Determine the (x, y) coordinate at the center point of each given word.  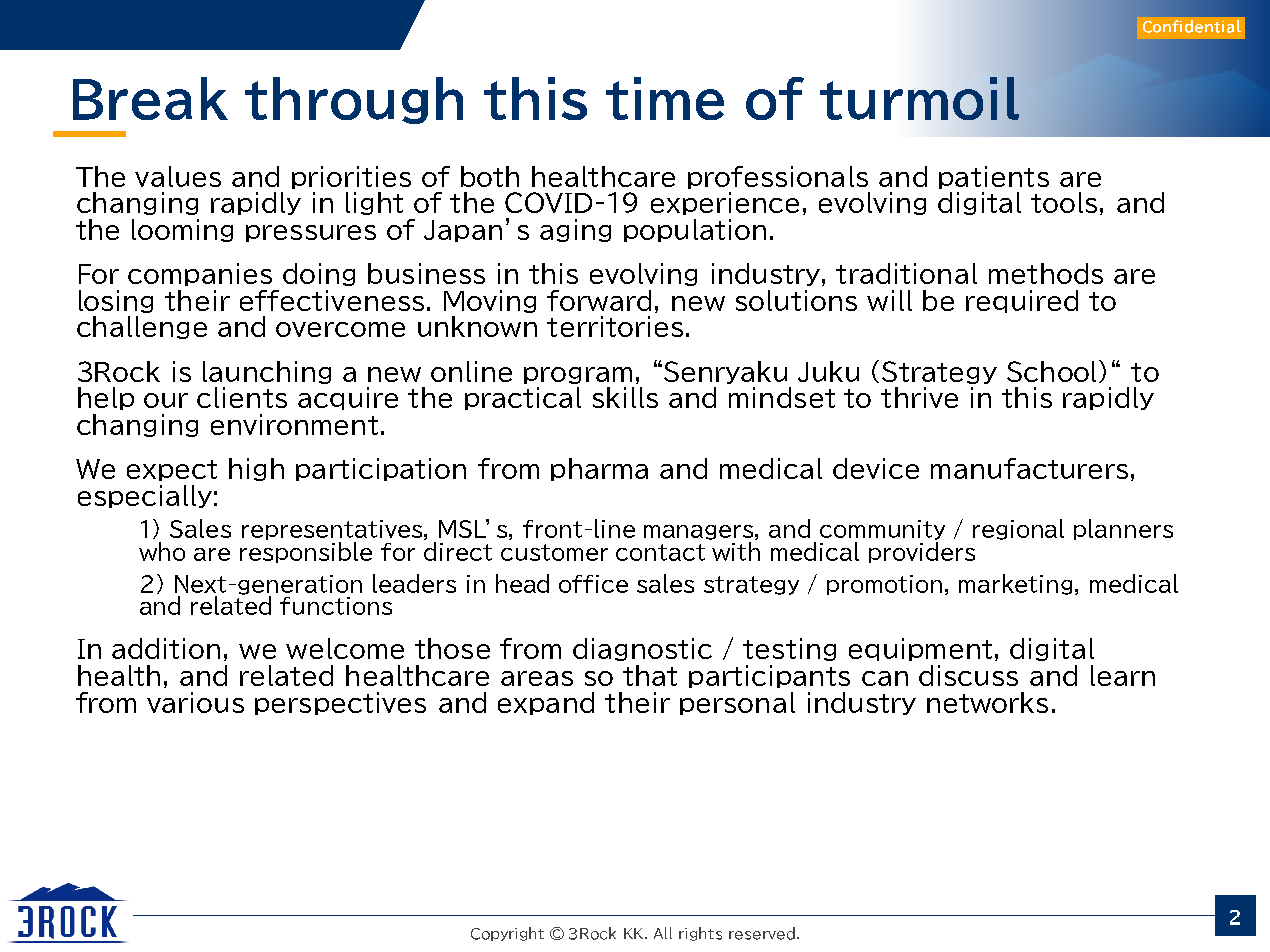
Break (150, 98)
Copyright (507, 934)
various (195, 702)
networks (987, 702)
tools (1064, 202)
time (665, 98)
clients (242, 397)
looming (182, 230)
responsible (306, 552)
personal (737, 703)
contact (660, 552)
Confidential (1192, 26)
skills (625, 397)
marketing (1015, 584)
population (695, 230)
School (1051, 371)
